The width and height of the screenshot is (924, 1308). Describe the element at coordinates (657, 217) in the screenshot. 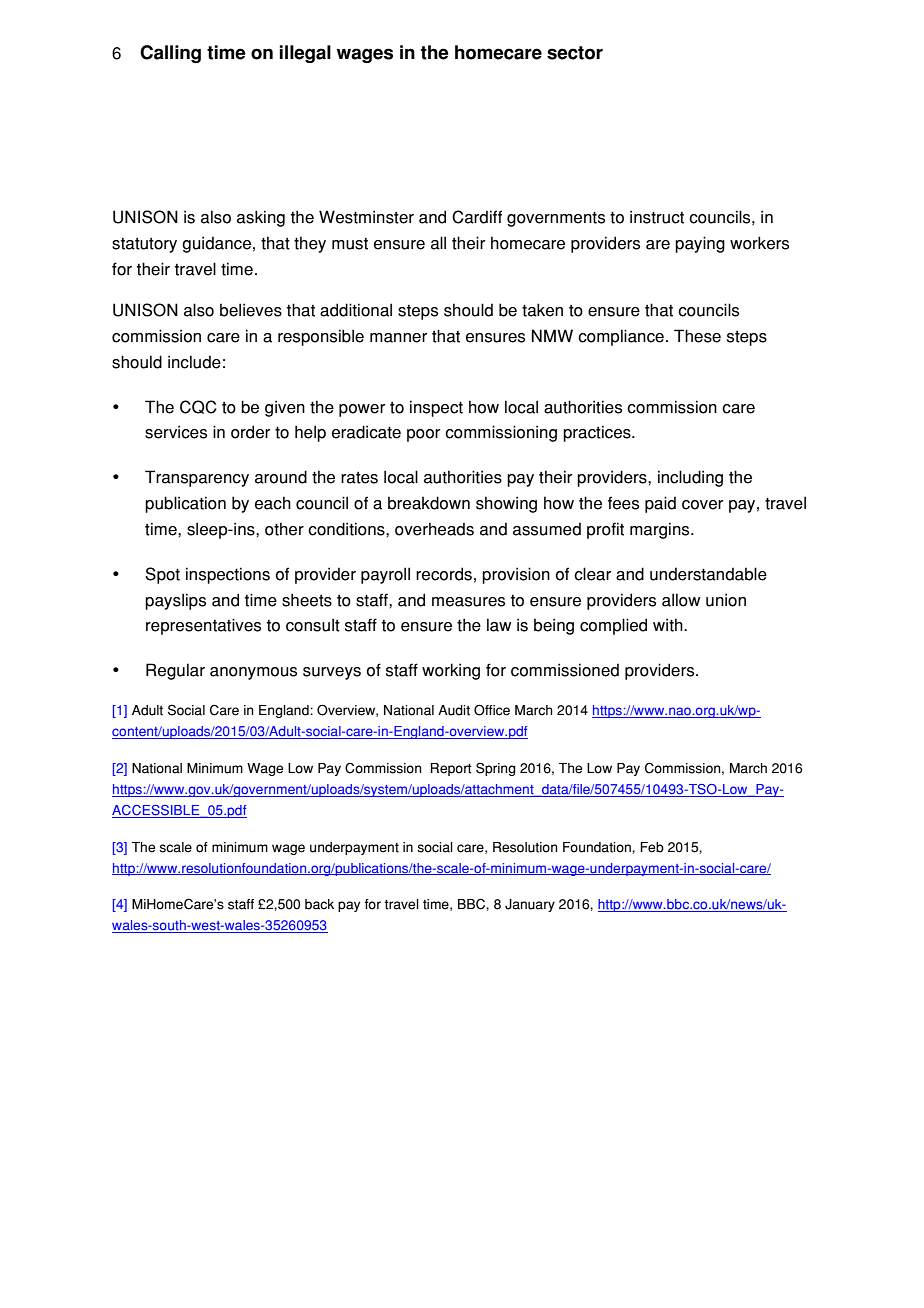

I see `instruct` at that location.
